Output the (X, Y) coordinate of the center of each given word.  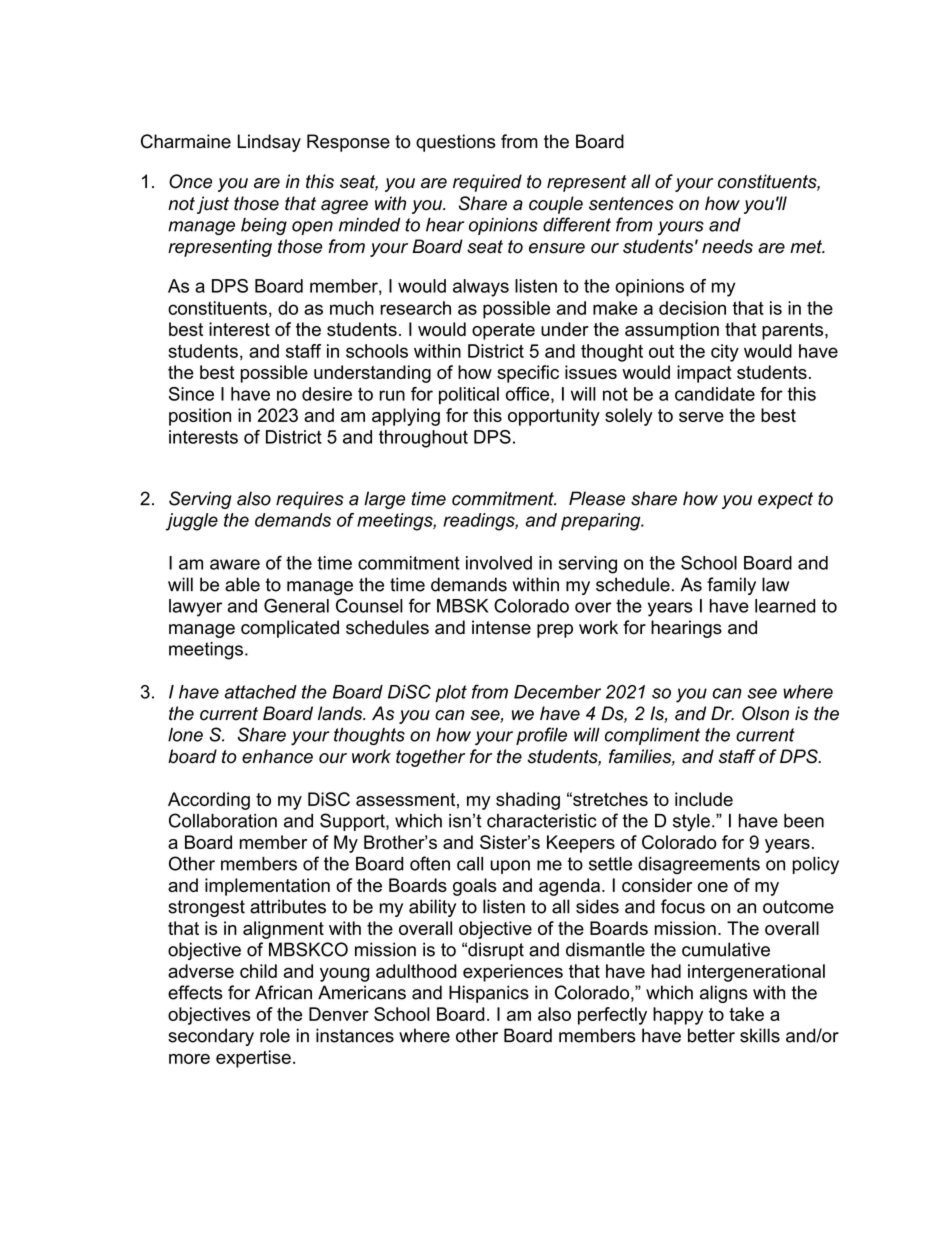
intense (501, 627)
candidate (715, 394)
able (242, 584)
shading (528, 801)
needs (727, 246)
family (731, 586)
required (487, 183)
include (704, 799)
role (275, 1035)
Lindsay (269, 143)
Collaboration (223, 820)
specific (528, 374)
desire (327, 394)
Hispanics (489, 994)
